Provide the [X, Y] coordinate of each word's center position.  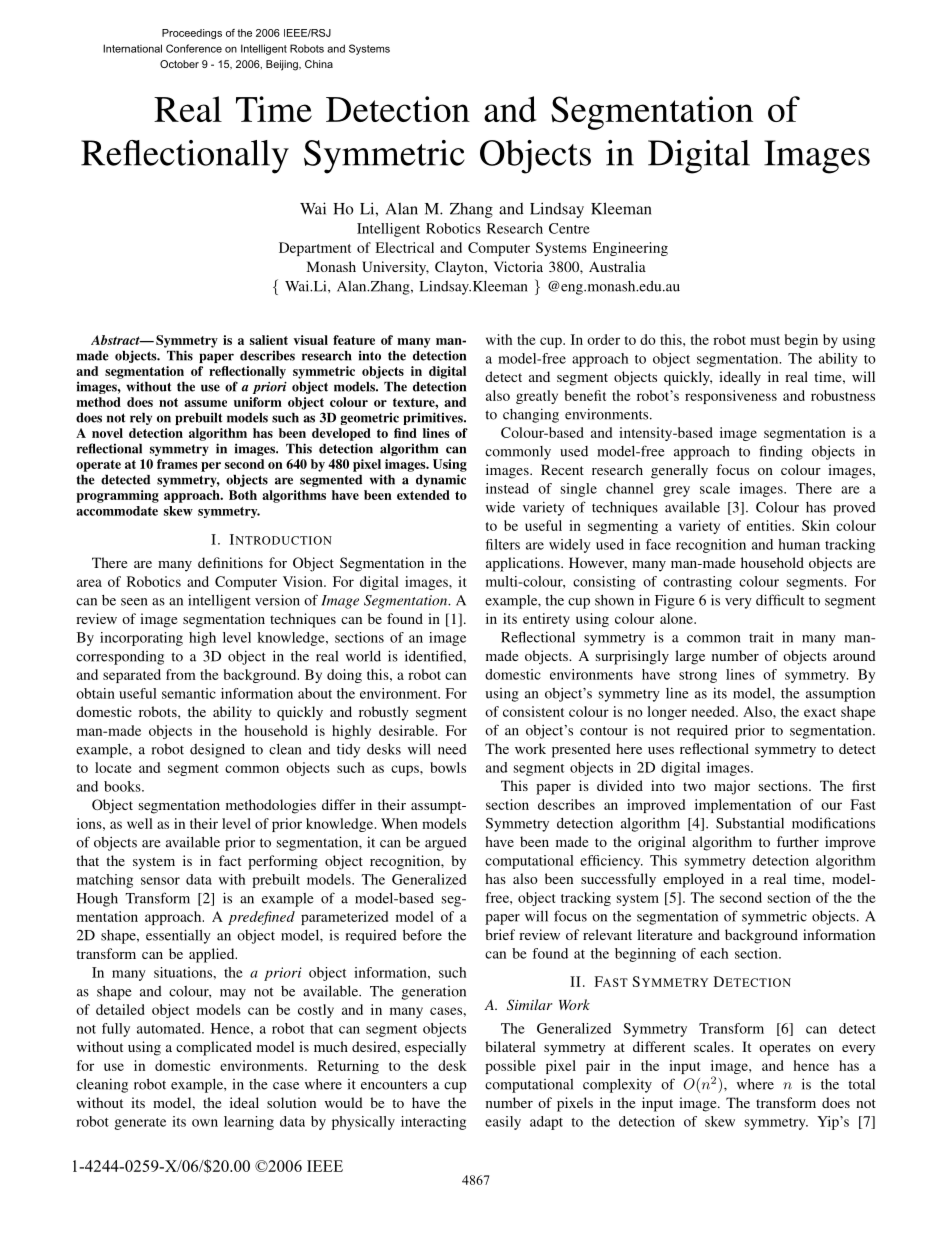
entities [770, 525]
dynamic [441, 480]
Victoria [518, 266]
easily [503, 1123]
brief [500, 934]
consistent [533, 711]
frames [177, 464]
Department [315, 249]
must [765, 340]
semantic [189, 693]
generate [140, 1124]
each [714, 953]
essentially [178, 936]
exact [820, 712]
